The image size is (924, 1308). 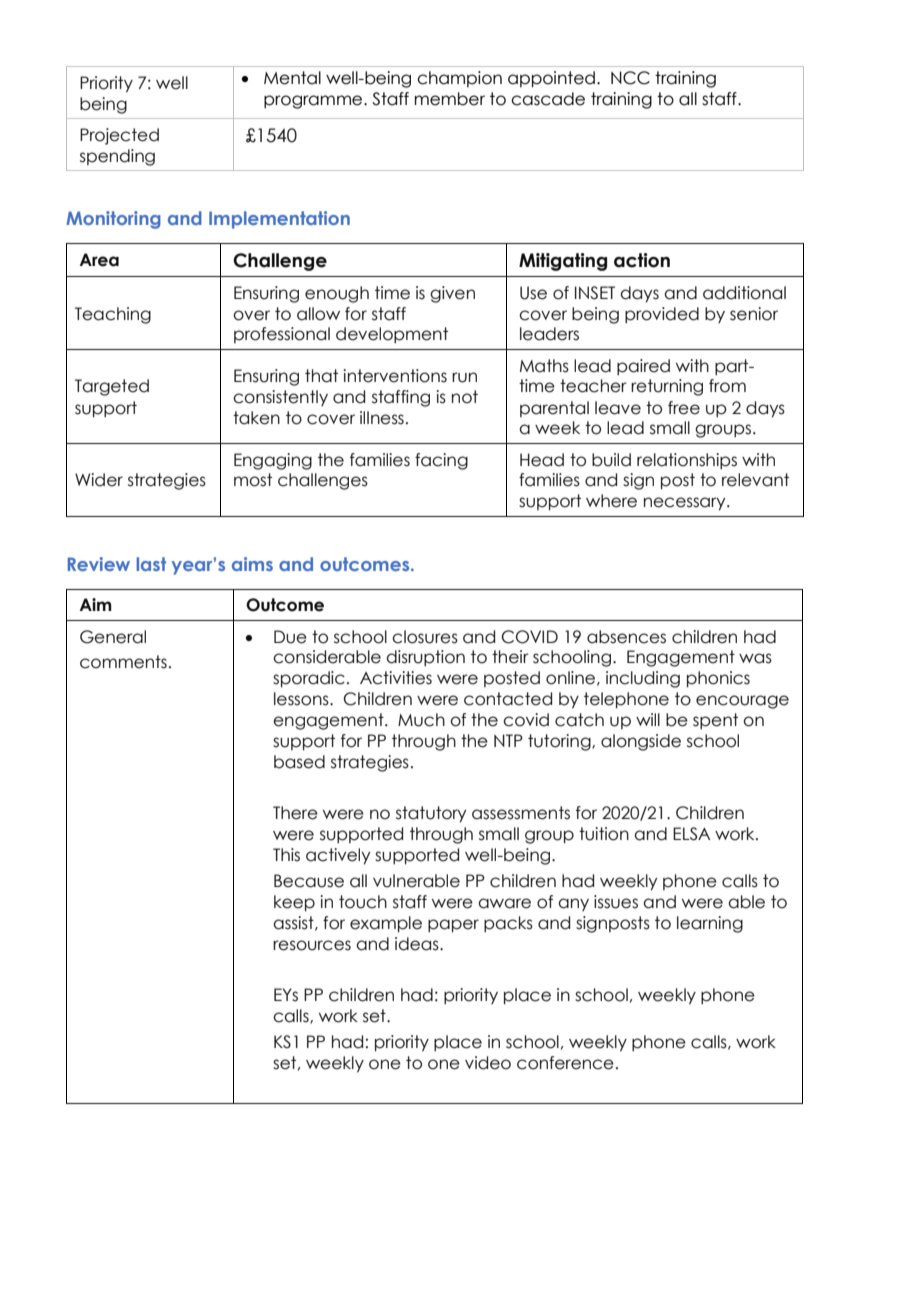 What do you see at coordinates (630, 78) in the screenshot?
I see `NCC` at bounding box center [630, 78].
